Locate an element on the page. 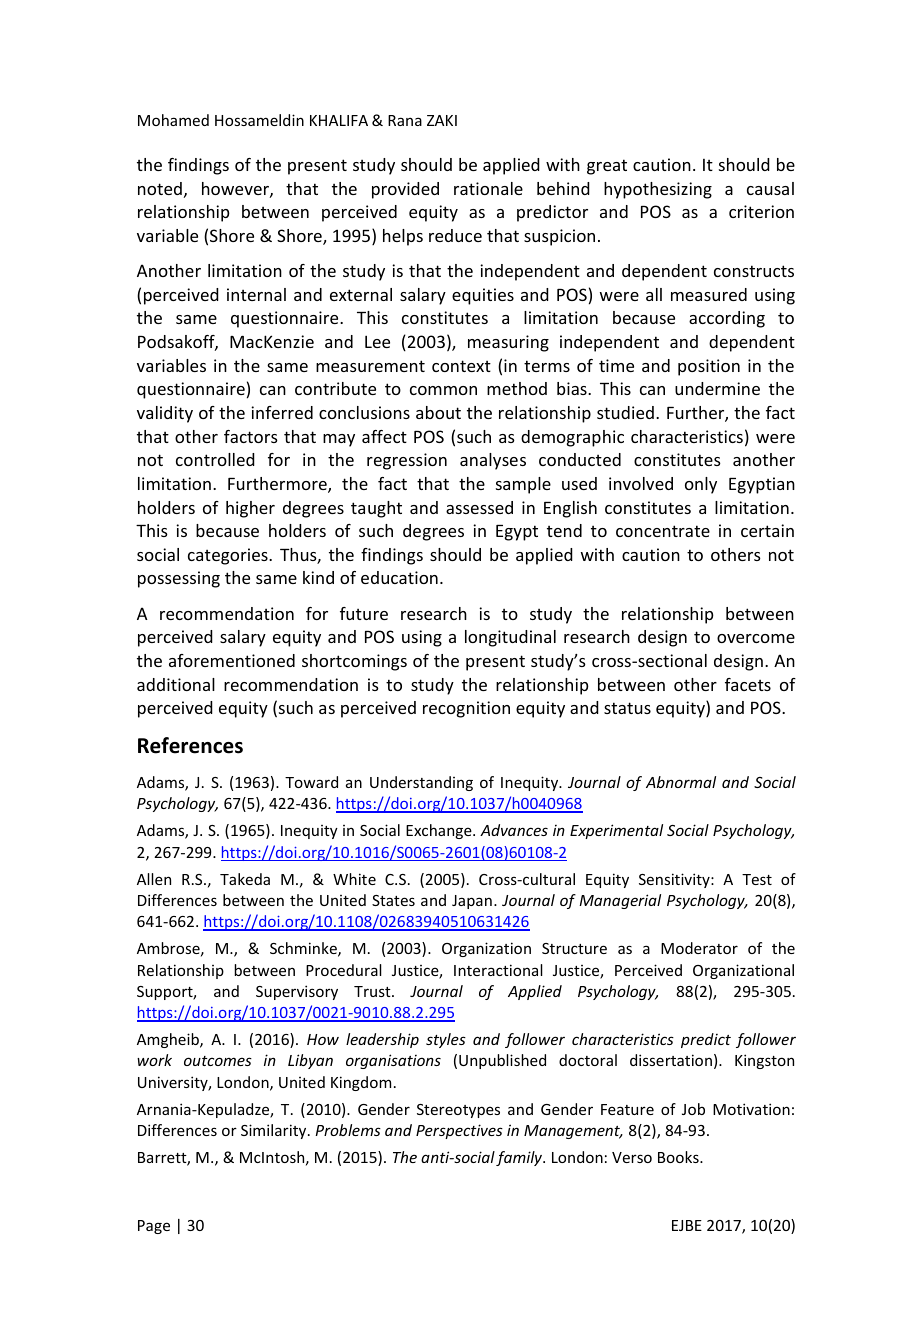  Mohamed is located at coordinates (173, 120).
